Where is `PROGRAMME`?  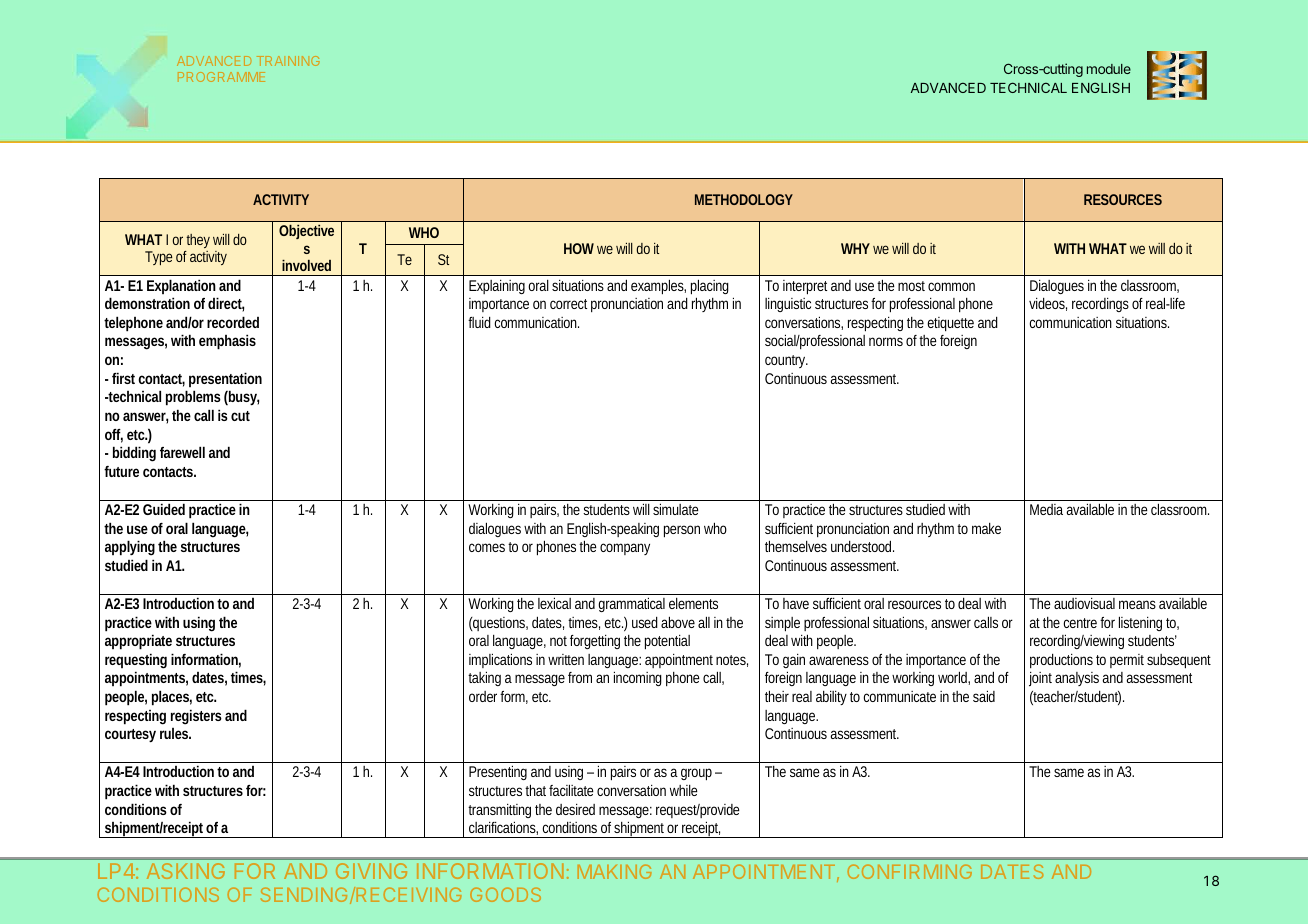 PROGRAMME is located at coordinates (221, 77).
